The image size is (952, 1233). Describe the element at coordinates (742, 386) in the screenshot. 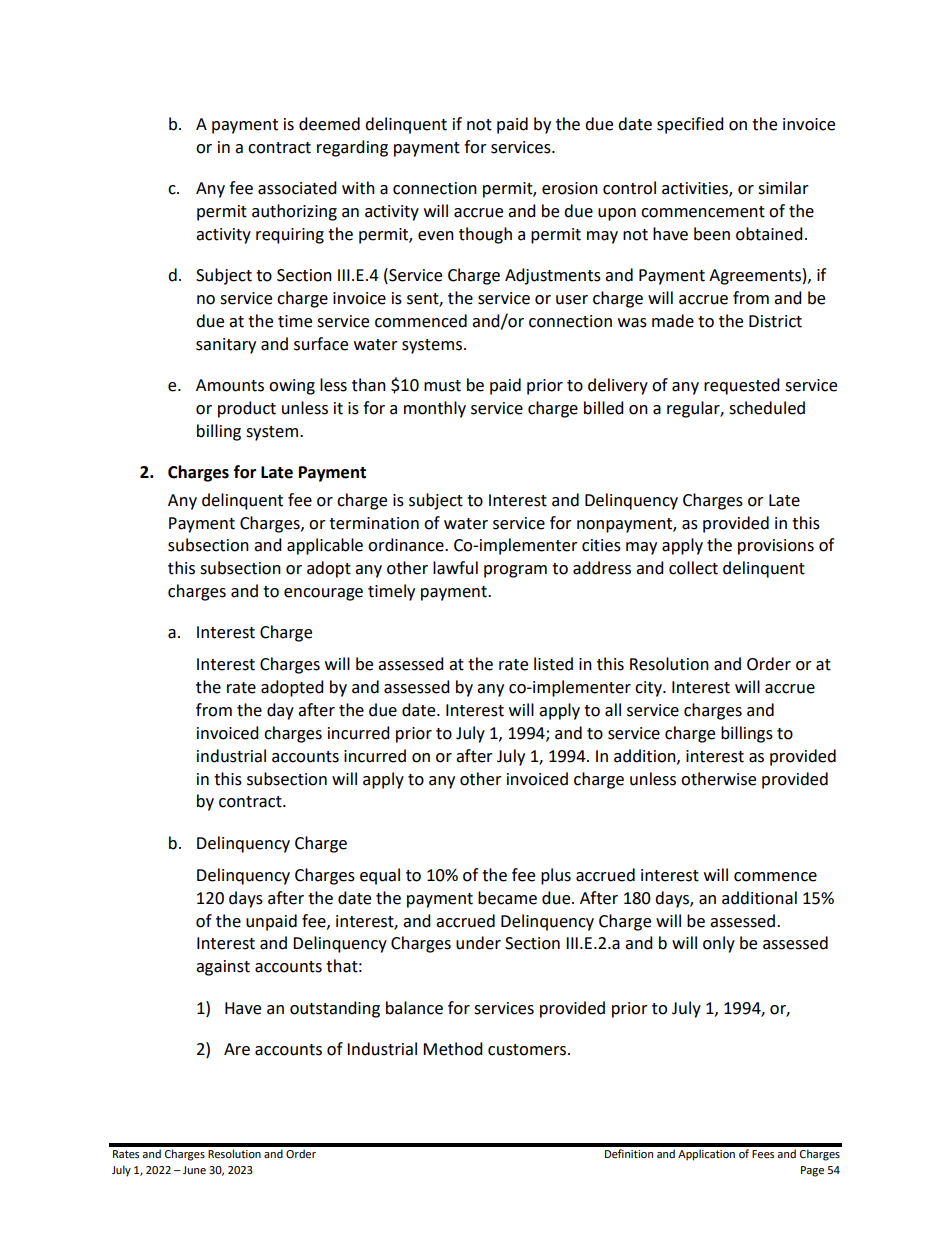

I see `requested` at that location.
